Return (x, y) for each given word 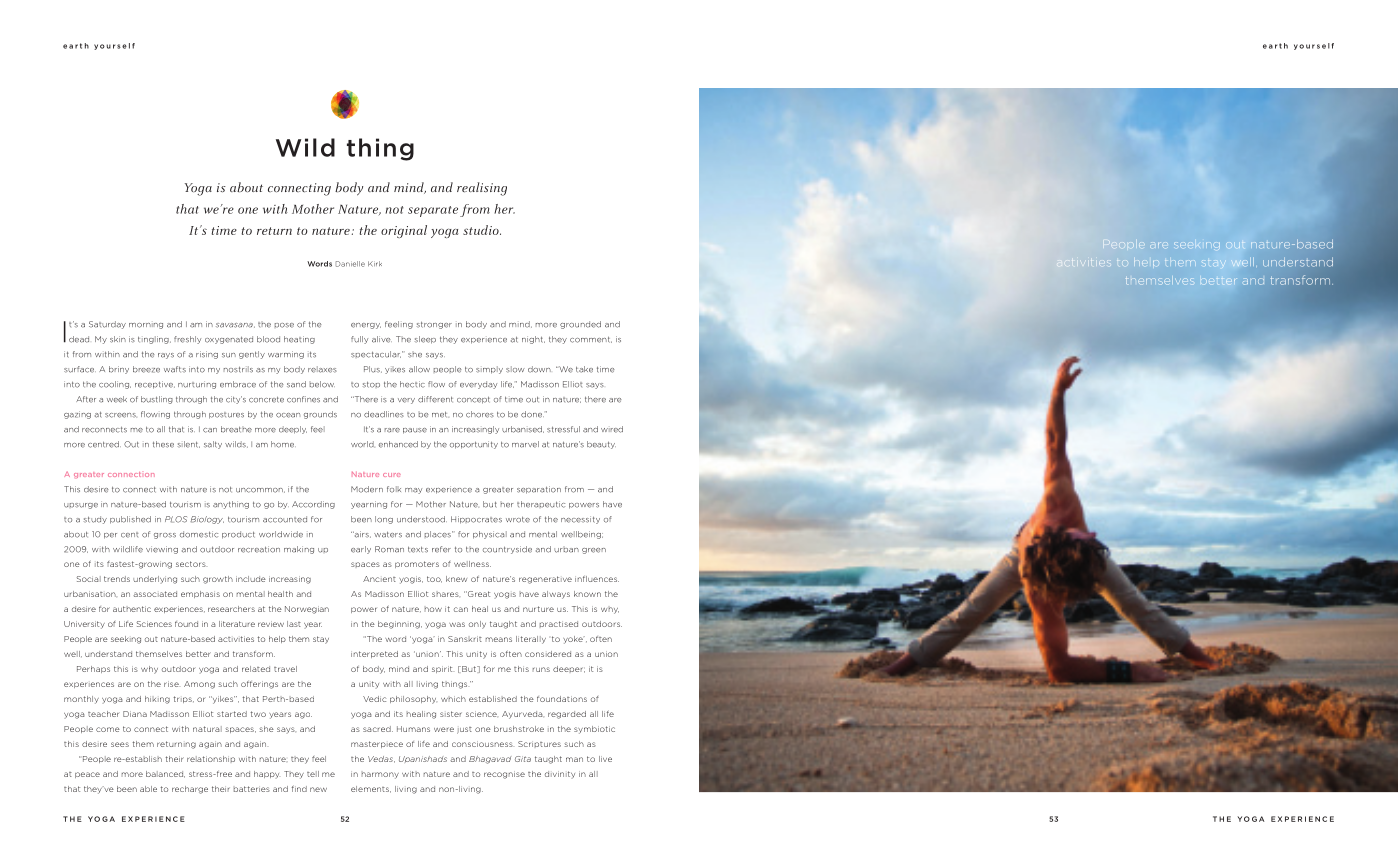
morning (146, 326)
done (532, 414)
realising (482, 189)
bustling (157, 400)
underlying (155, 580)
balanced (165, 774)
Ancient (379, 579)
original (404, 231)
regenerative (545, 580)
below (322, 384)
